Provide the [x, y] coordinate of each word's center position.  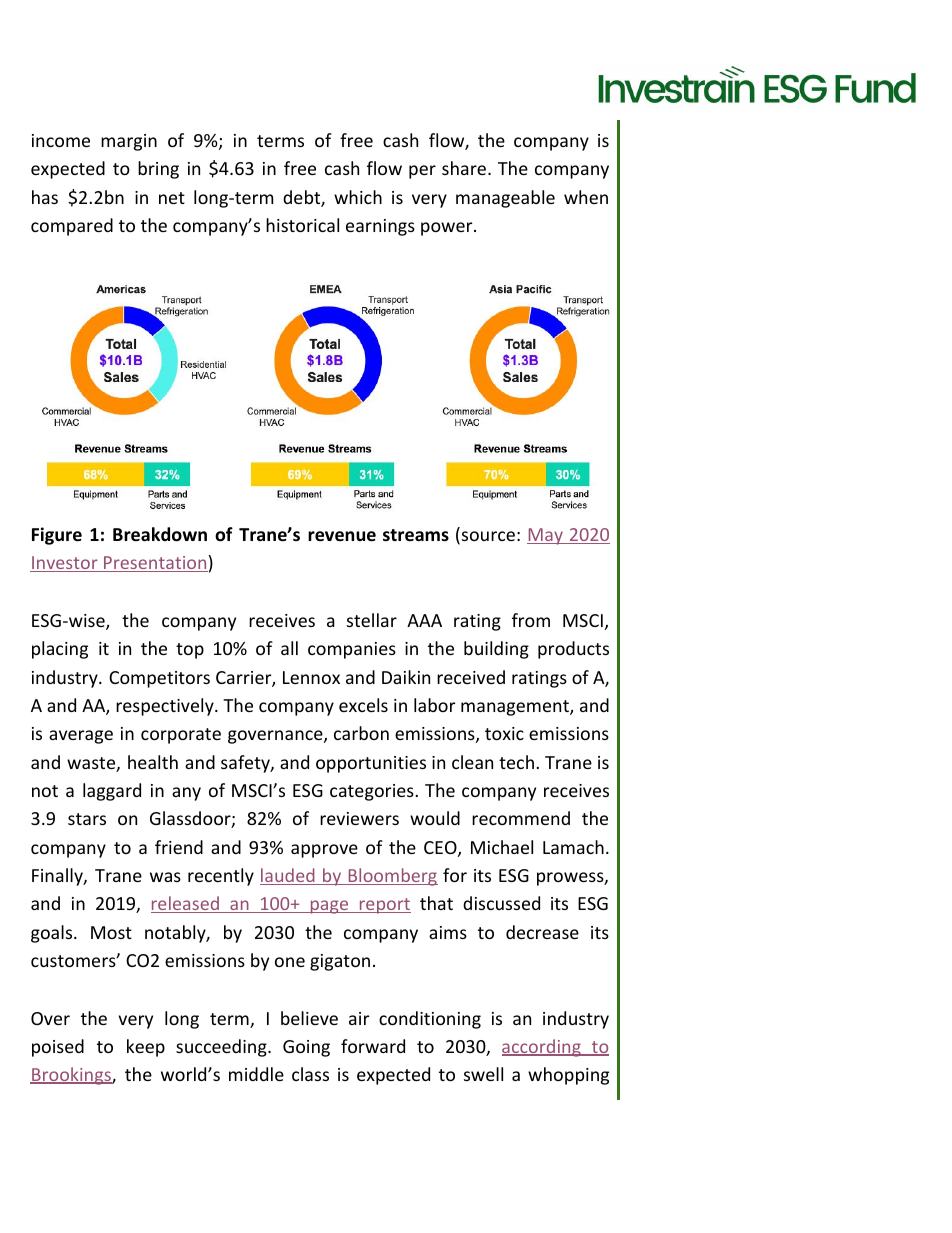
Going [306, 1048]
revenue [342, 536]
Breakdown [160, 534]
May [546, 536]
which [358, 197]
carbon [361, 733]
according [542, 1048]
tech [516, 762]
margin [129, 142]
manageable [505, 199]
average [81, 737]
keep [146, 1048]
